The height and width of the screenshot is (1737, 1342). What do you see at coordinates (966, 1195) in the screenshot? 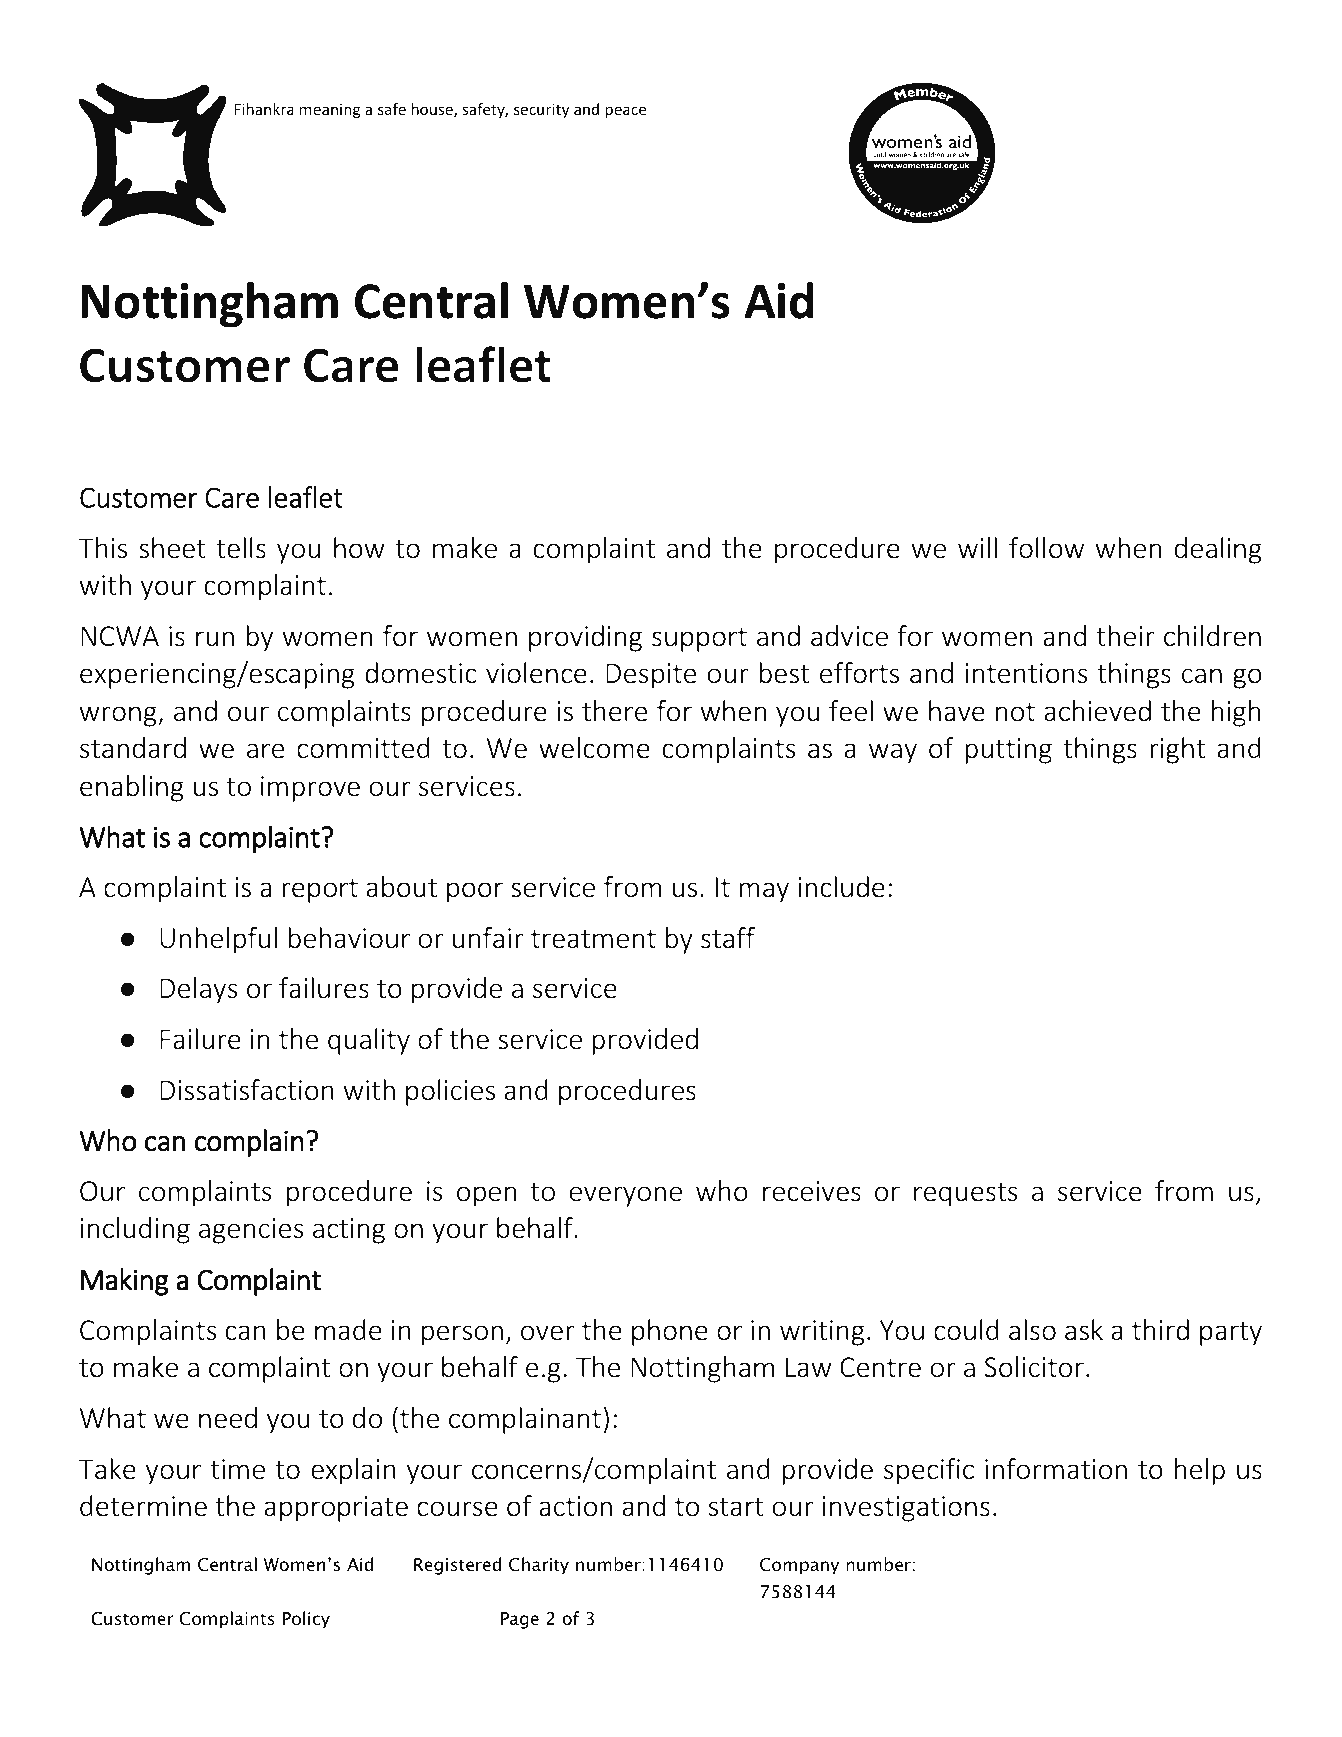
I see `requests` at bounding box center [966, 1195].
